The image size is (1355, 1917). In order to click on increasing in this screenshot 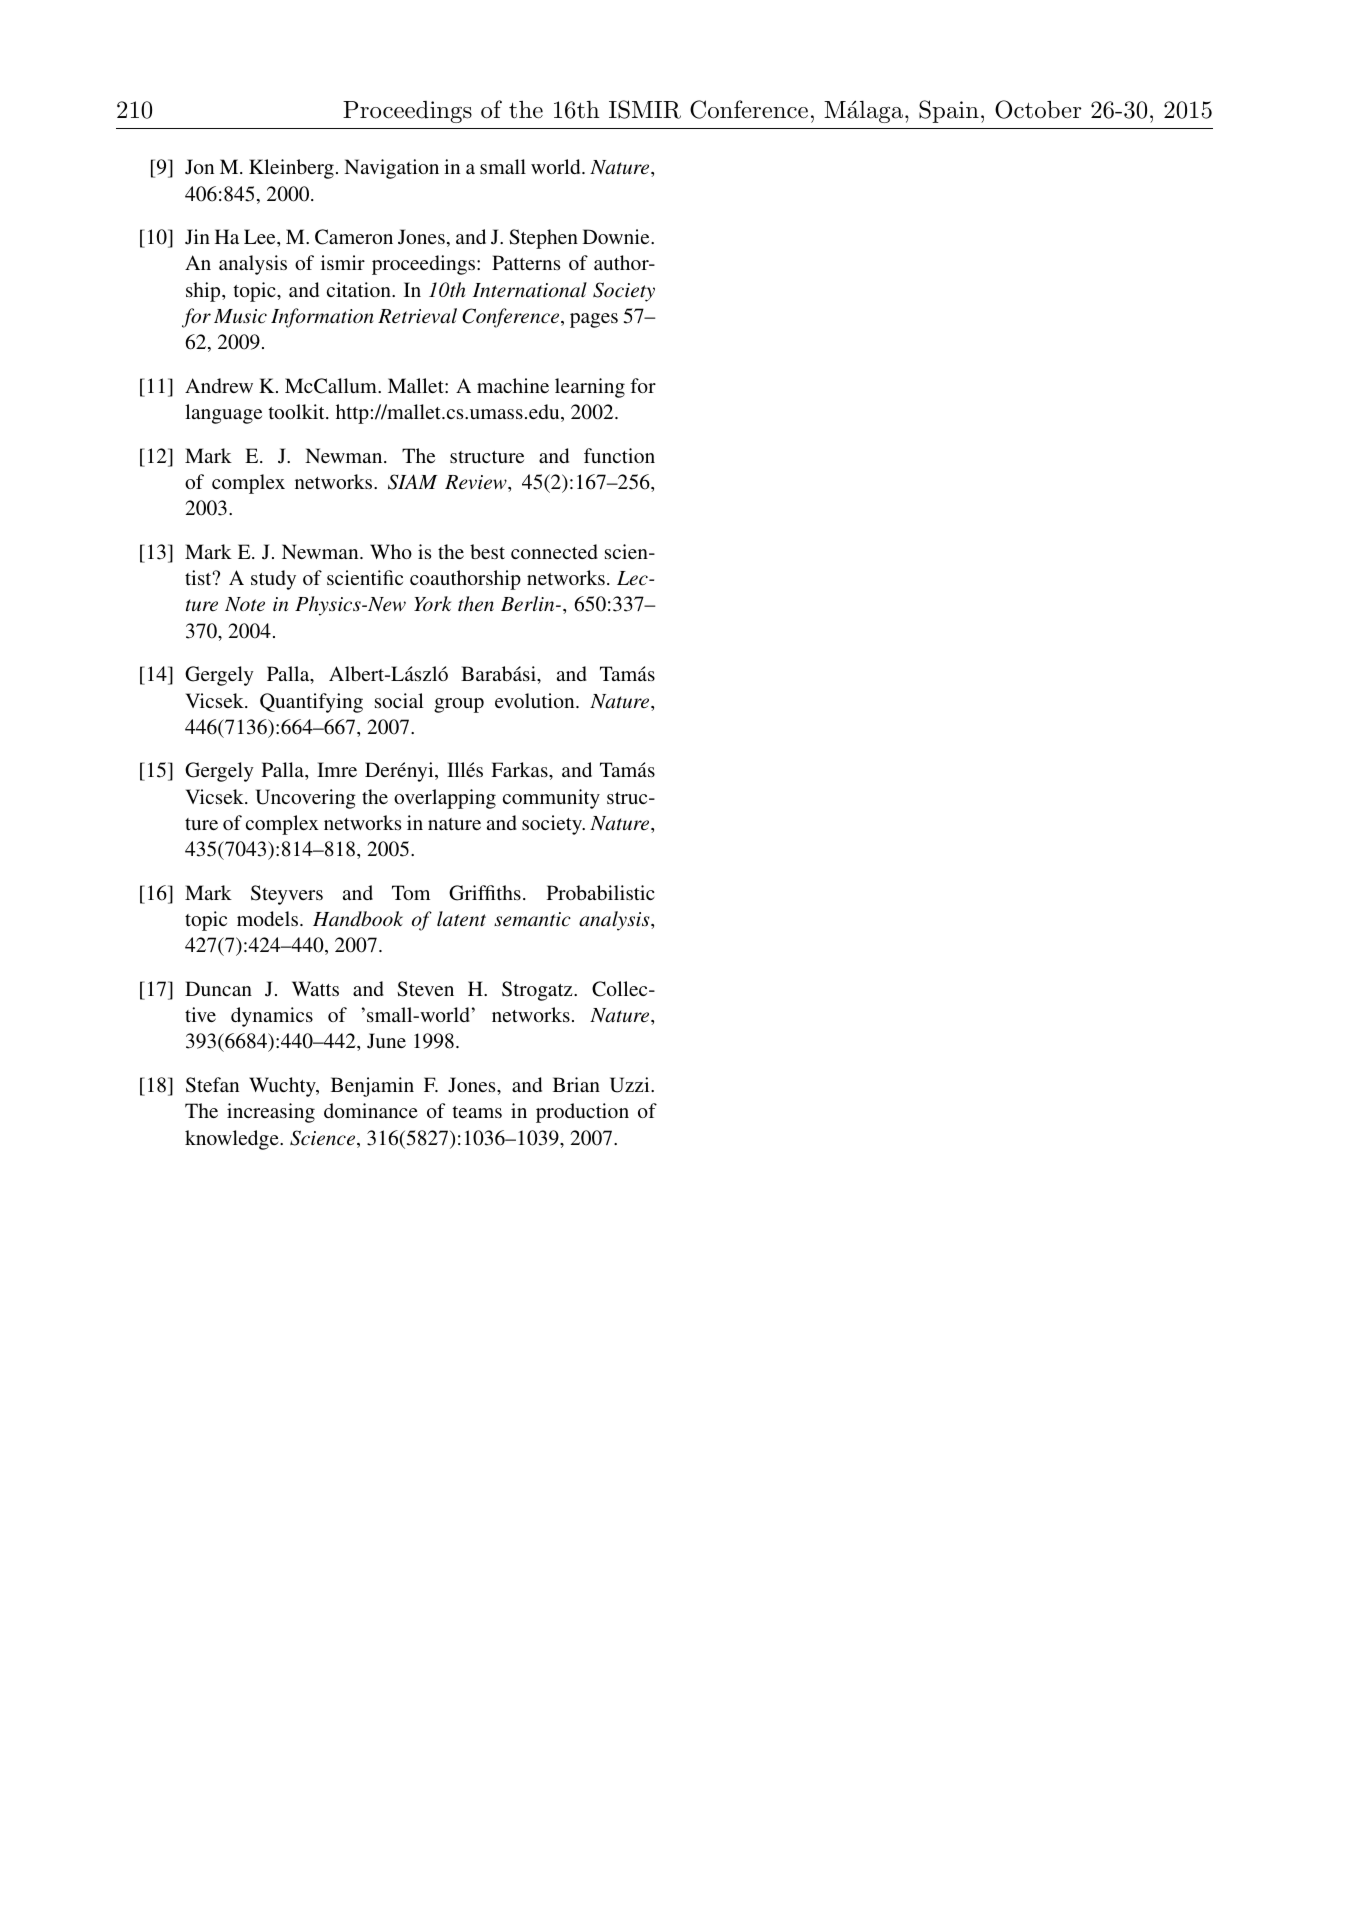, I will do `click(271, 1113)`.
